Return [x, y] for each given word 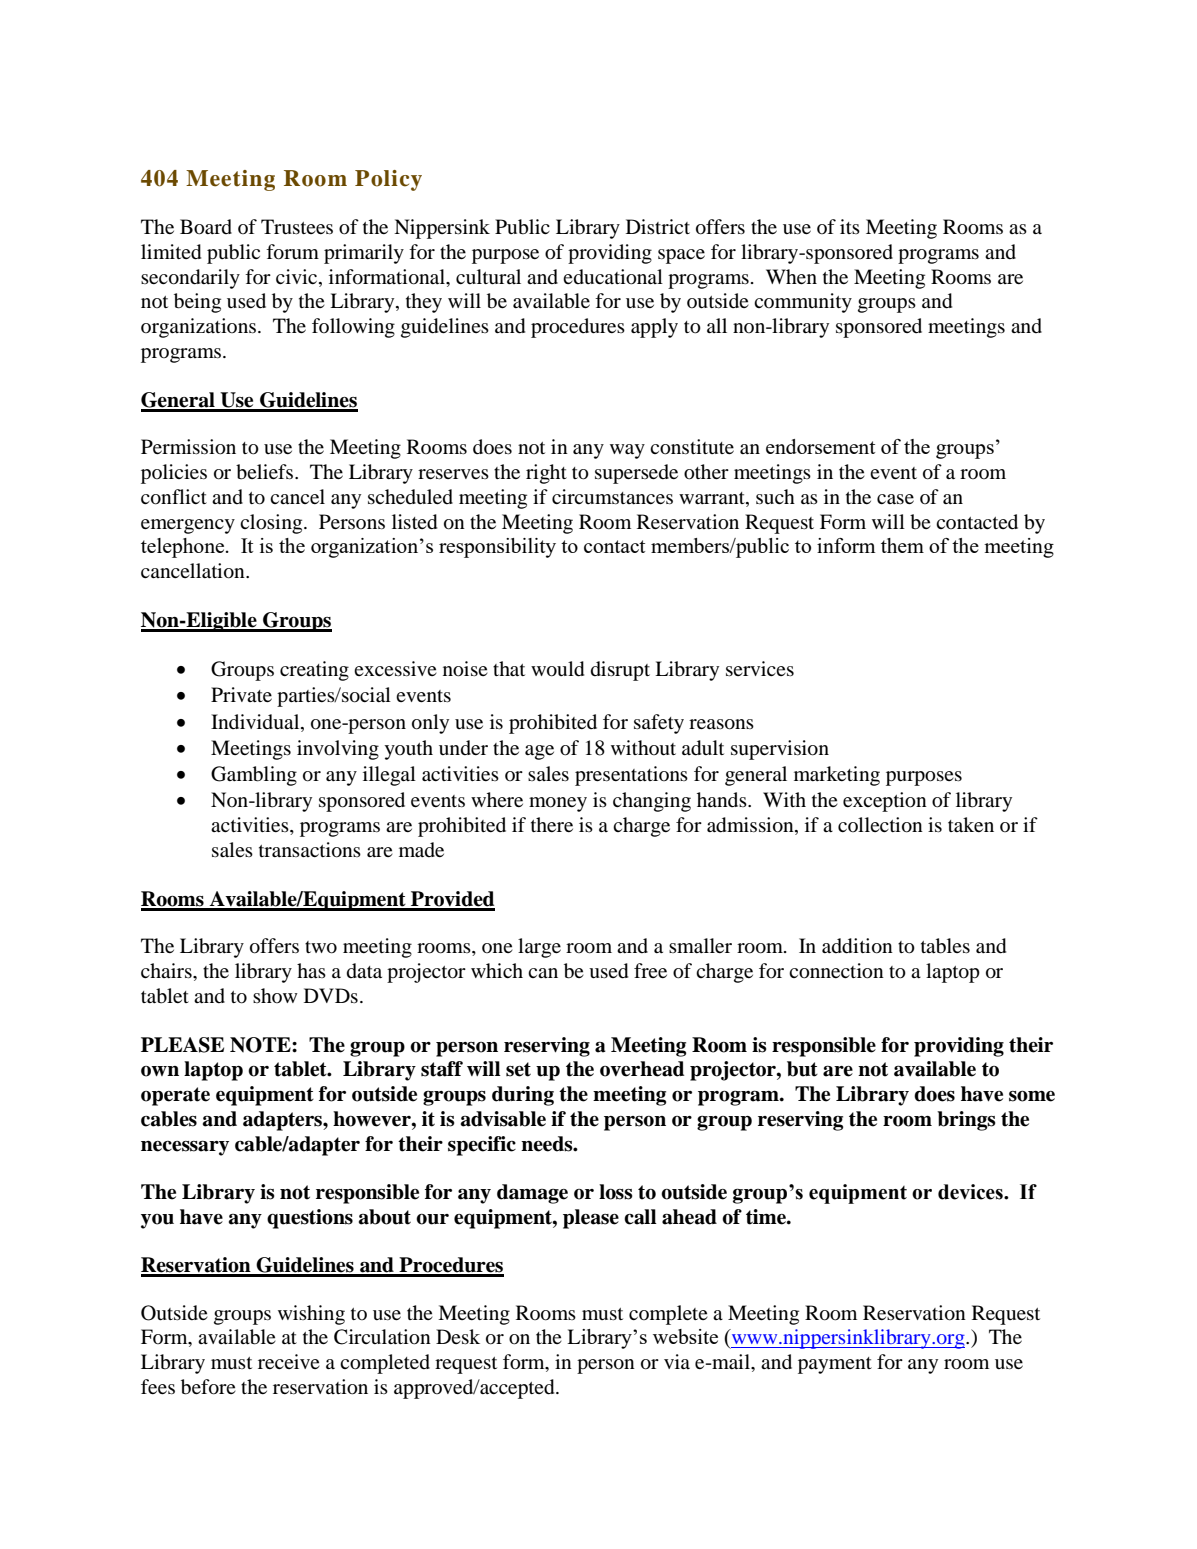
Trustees [297, 227]
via [677, 1361]
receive [289, 1361]
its [850, 226]
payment [835, 1365]
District [658, 226]
